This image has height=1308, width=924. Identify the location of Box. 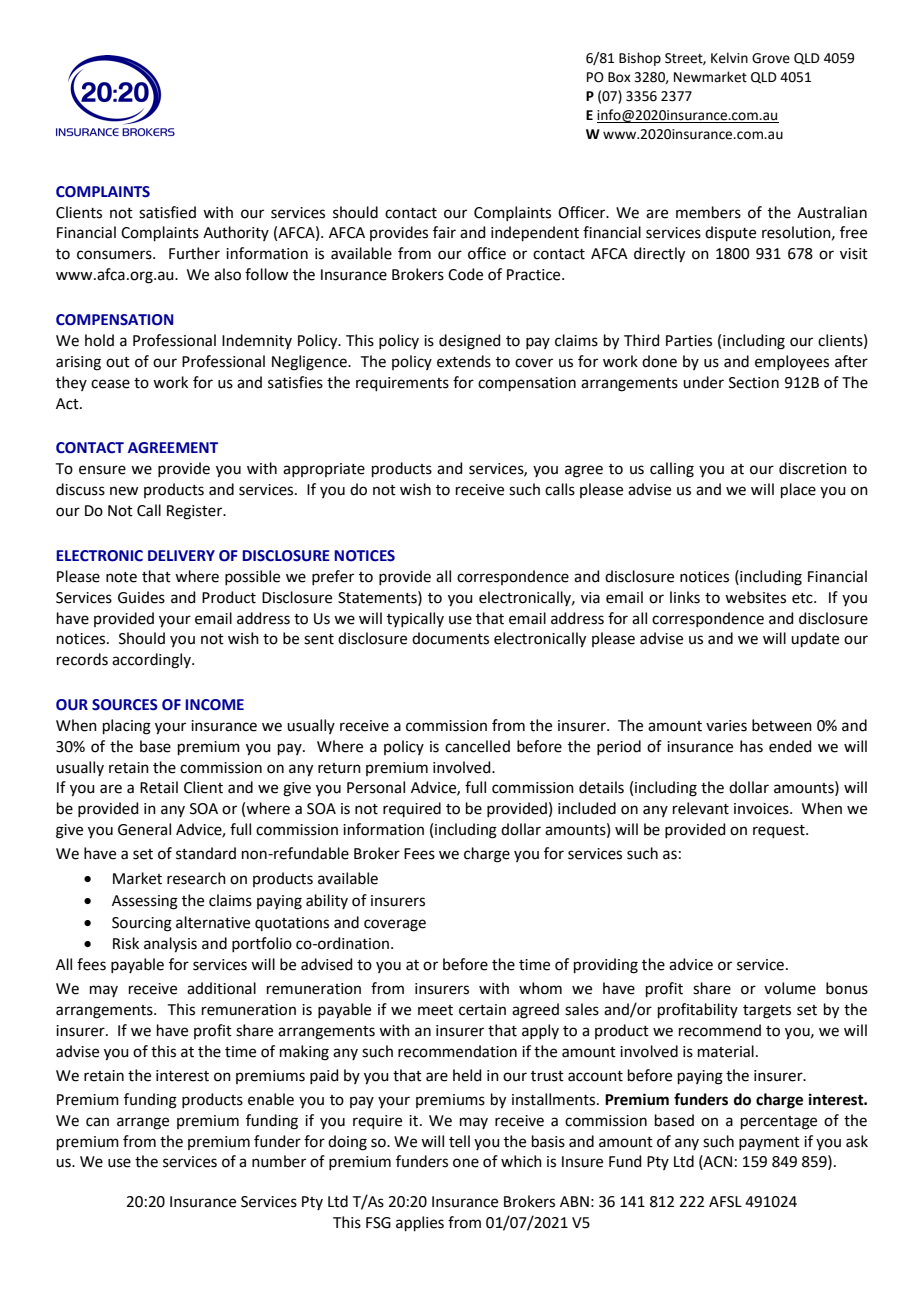
(619, 77).
